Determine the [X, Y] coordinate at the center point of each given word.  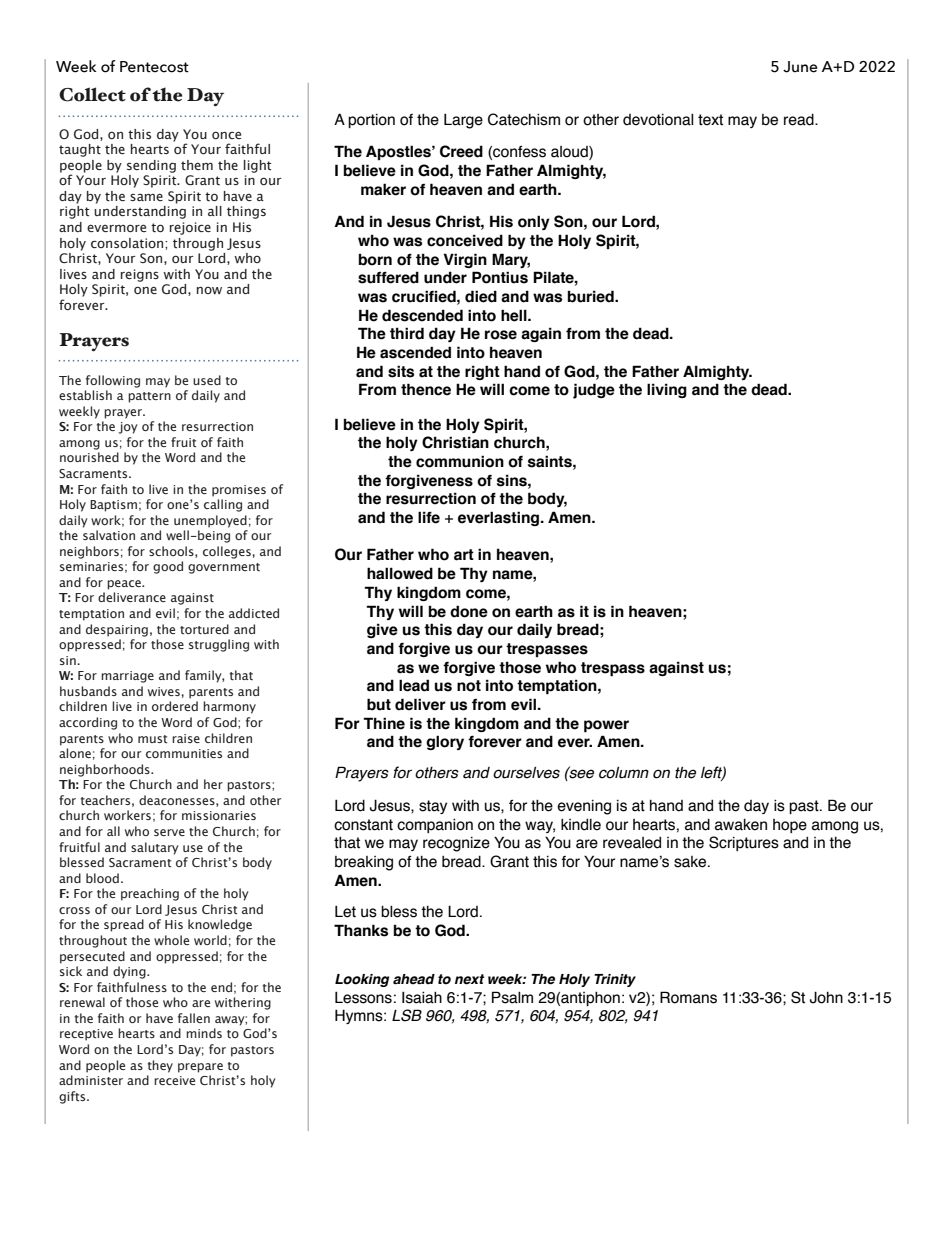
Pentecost [154, 67]
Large [463, 121]
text [710, 120]
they [160, 1066]
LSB [407, 1015]
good [168, 567]
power [606, 726]
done [469, 611]
